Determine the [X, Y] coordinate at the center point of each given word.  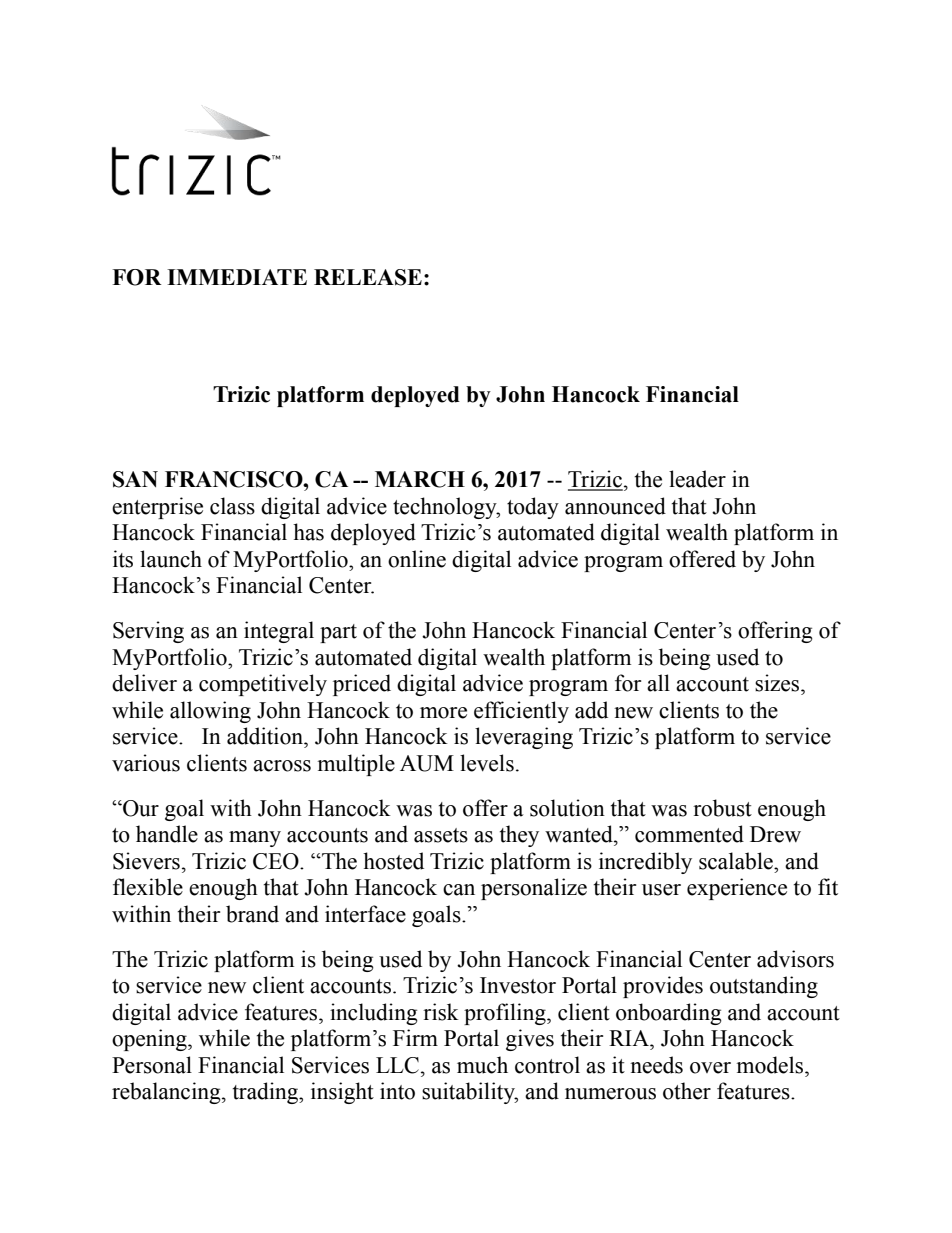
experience [737, 889]
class [232, 506]
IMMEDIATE [237, 277]
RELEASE [368, 277]
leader [697, 479]
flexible [148, 887]
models [771, 1065]
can [459, 890]
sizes [778, 683]
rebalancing [167, 1093]
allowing [210, 712]
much [482, 1065]
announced [615, 506]
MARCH [420, 479]
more [443, 713]
